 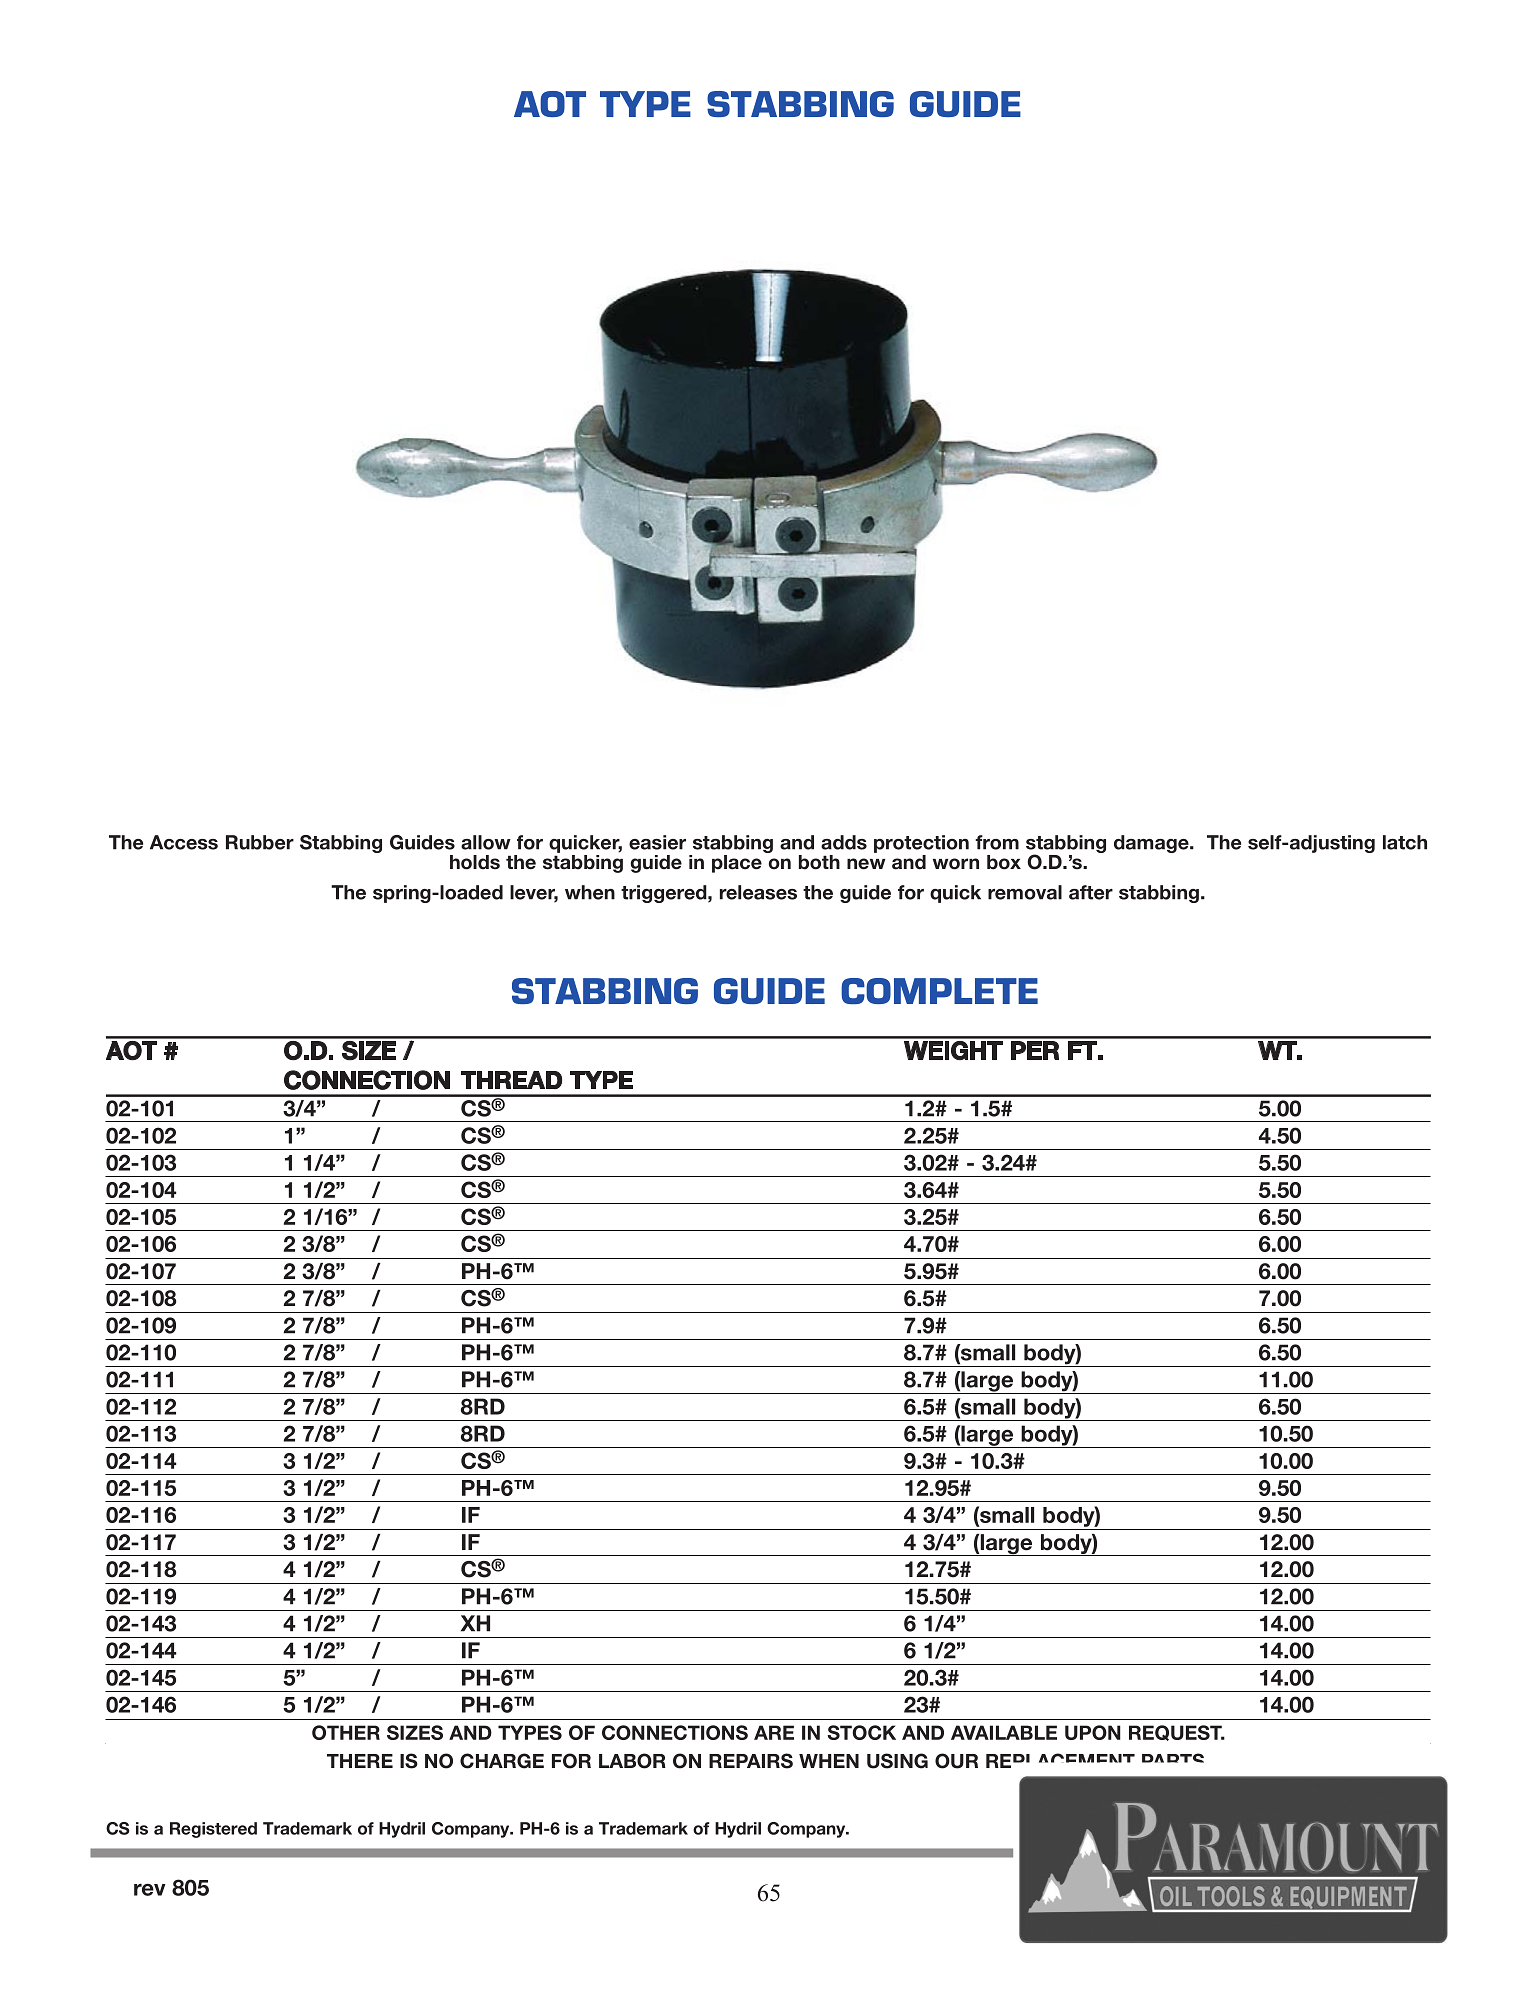 What do you see at coordinates (360, 1761) in the screenshot?
I see `THERE` at bounding box center [360, 1761].
